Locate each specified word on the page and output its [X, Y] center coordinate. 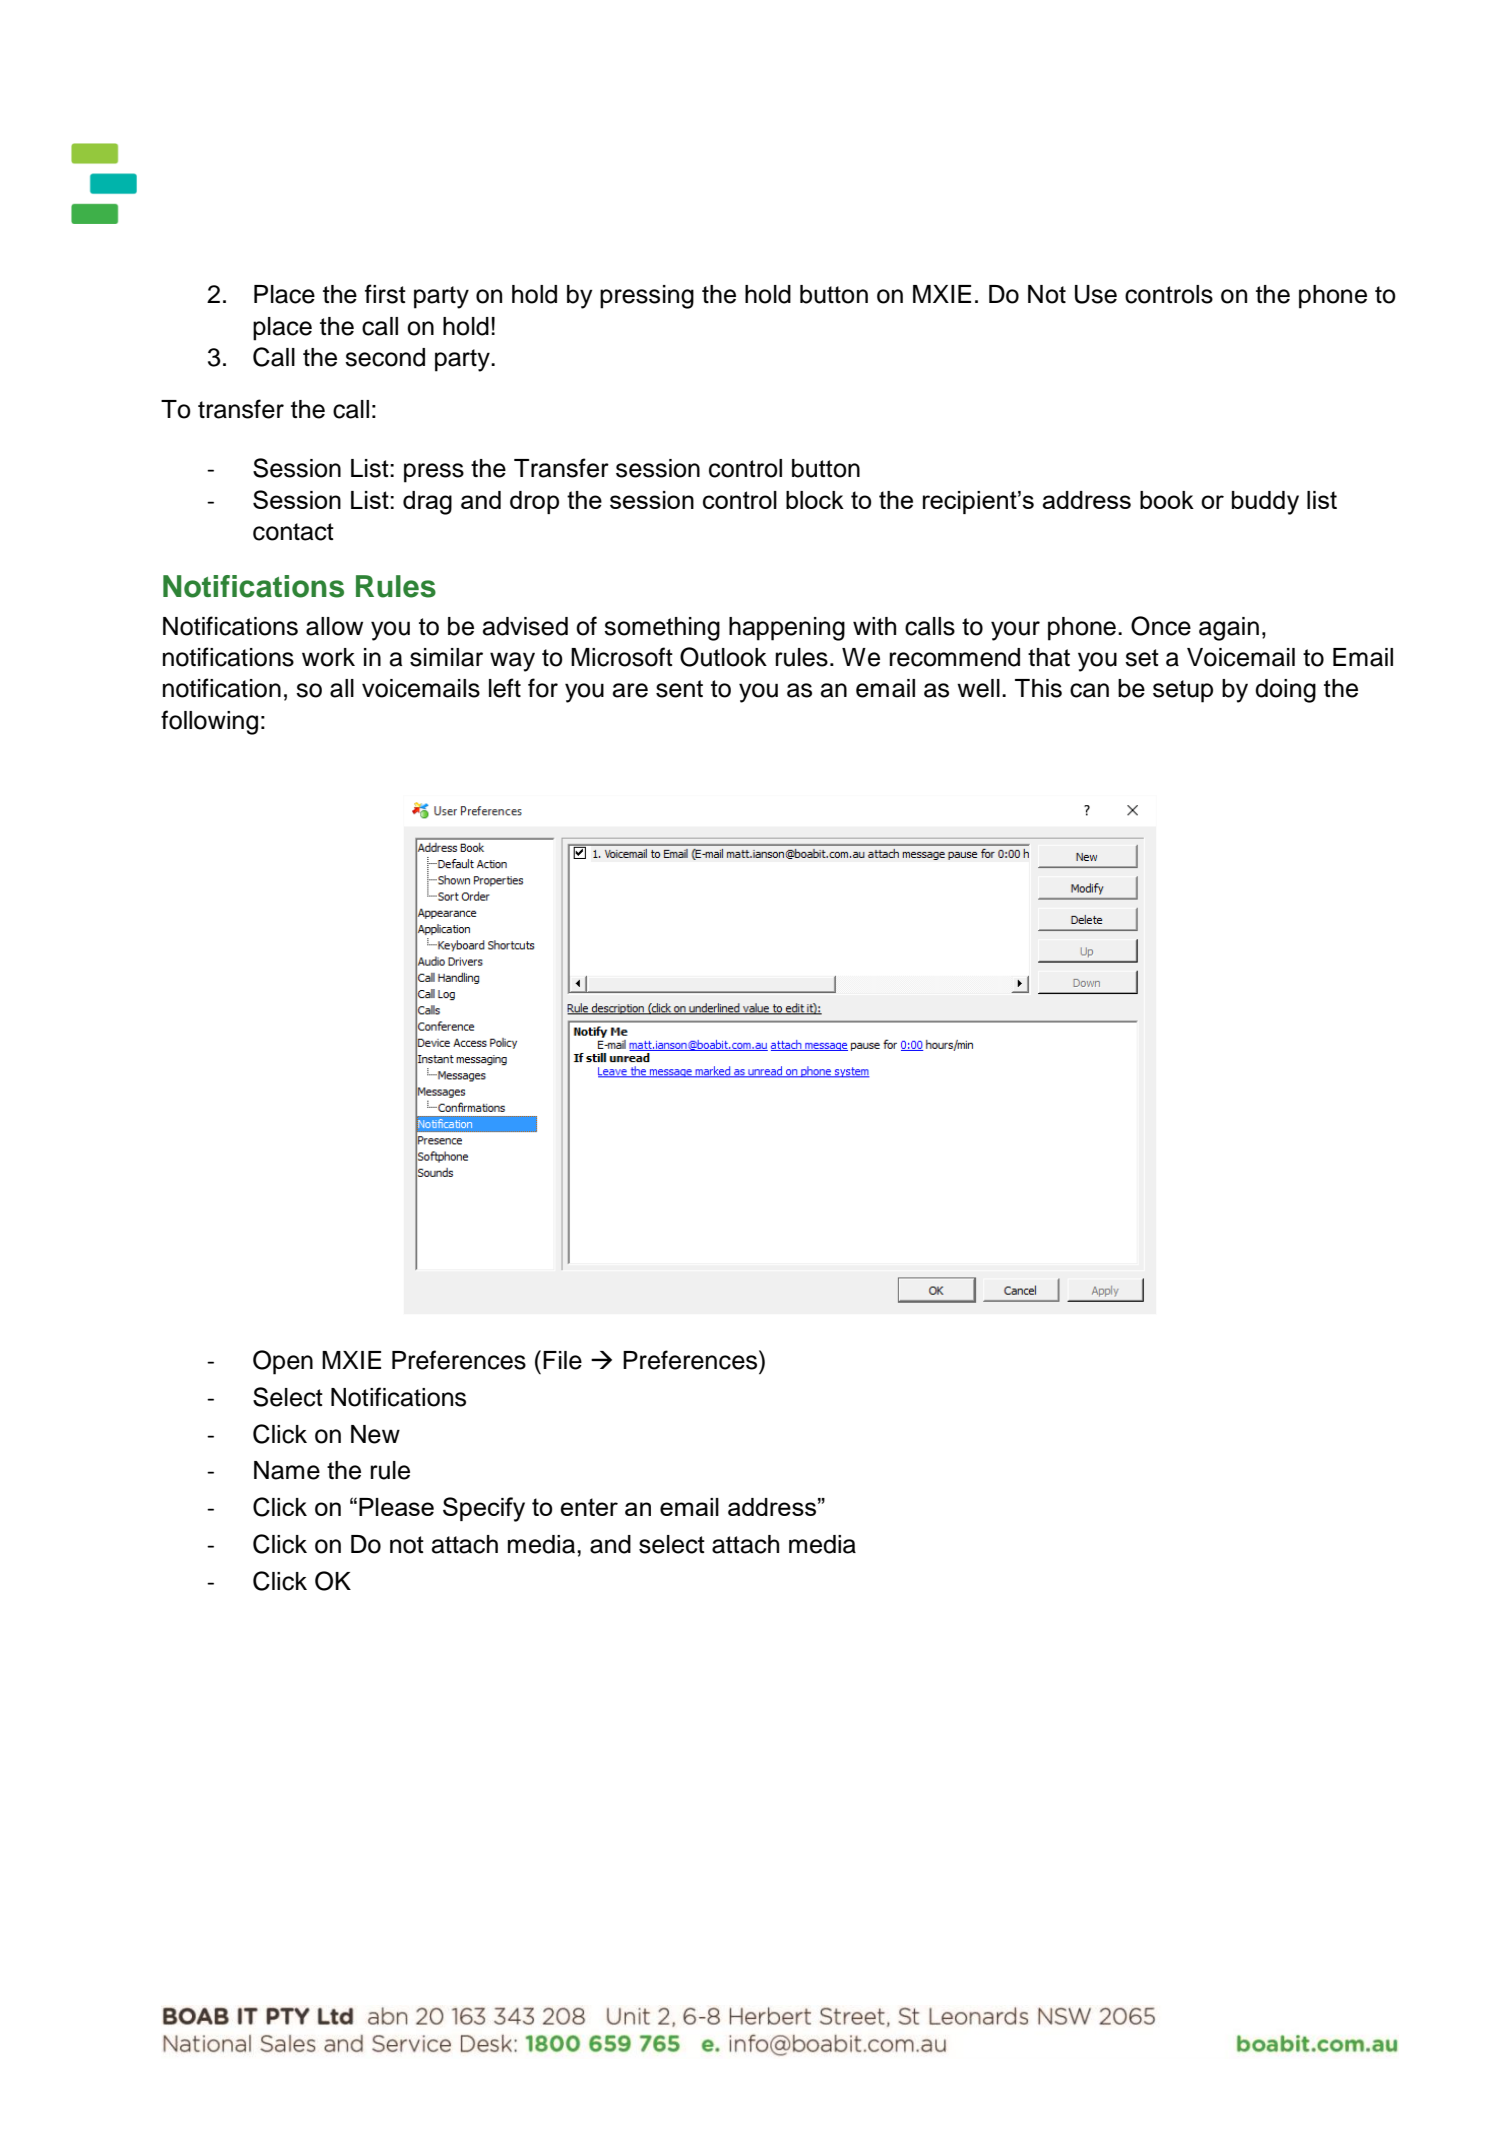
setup [1183, 691]
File [562, 1360]
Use [1096, 294]
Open [283, 1362]
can [1089, 690]
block [815, 500]
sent [679, 689]
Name [287, 1470]
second [385, 357]
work [328, 657]
